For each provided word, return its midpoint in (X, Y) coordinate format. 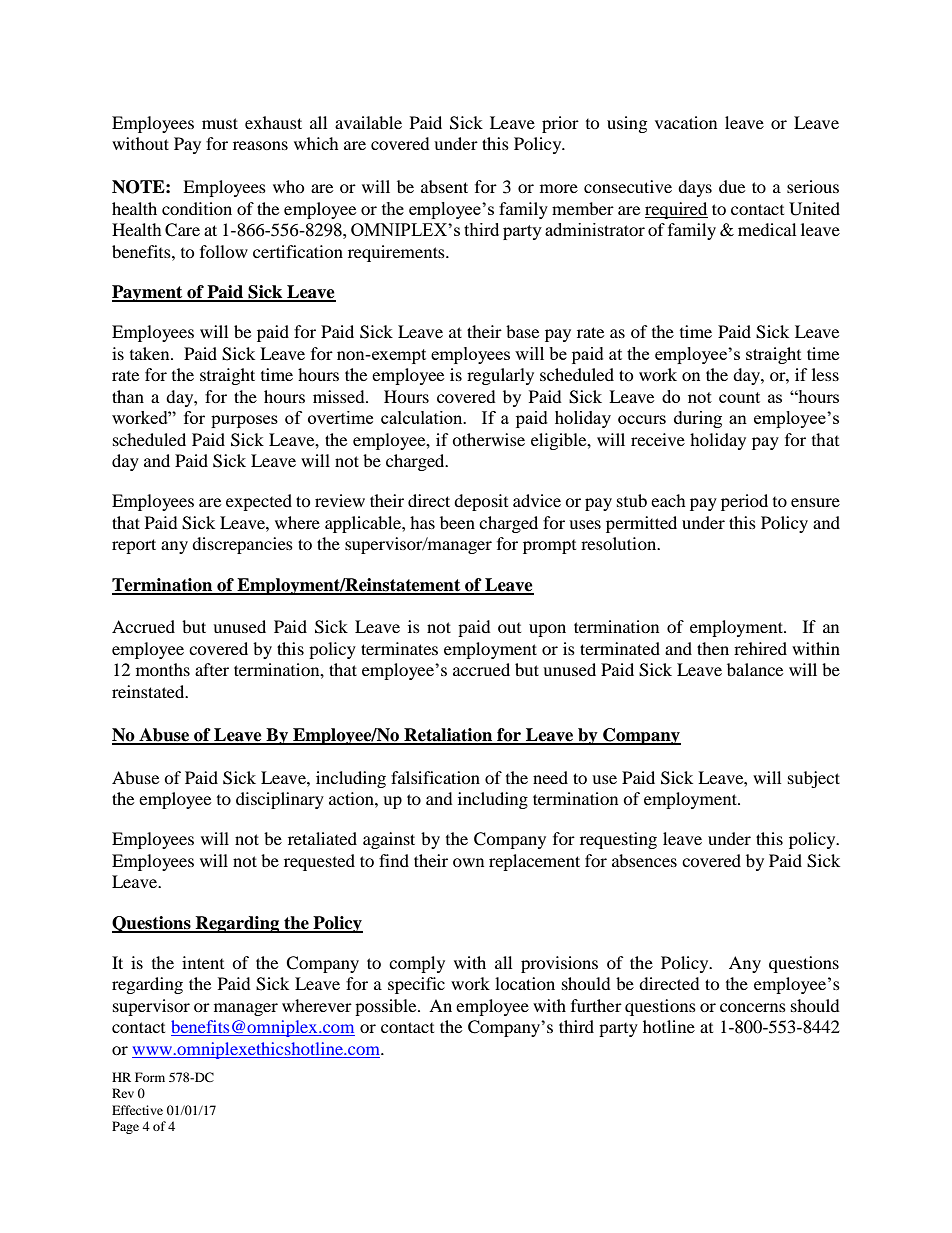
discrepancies (242, 545)
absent (444, 186)
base (522, 331)
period (744, 502)
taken (151, 353)
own (468, 862)
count (739, 397)
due (732, 186)
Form (150, 1077)
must (220, 123)
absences (644, 860)
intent (203, 962)
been (457, 522)
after (212, 669)
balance (755, 669)
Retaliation (448, 736)
